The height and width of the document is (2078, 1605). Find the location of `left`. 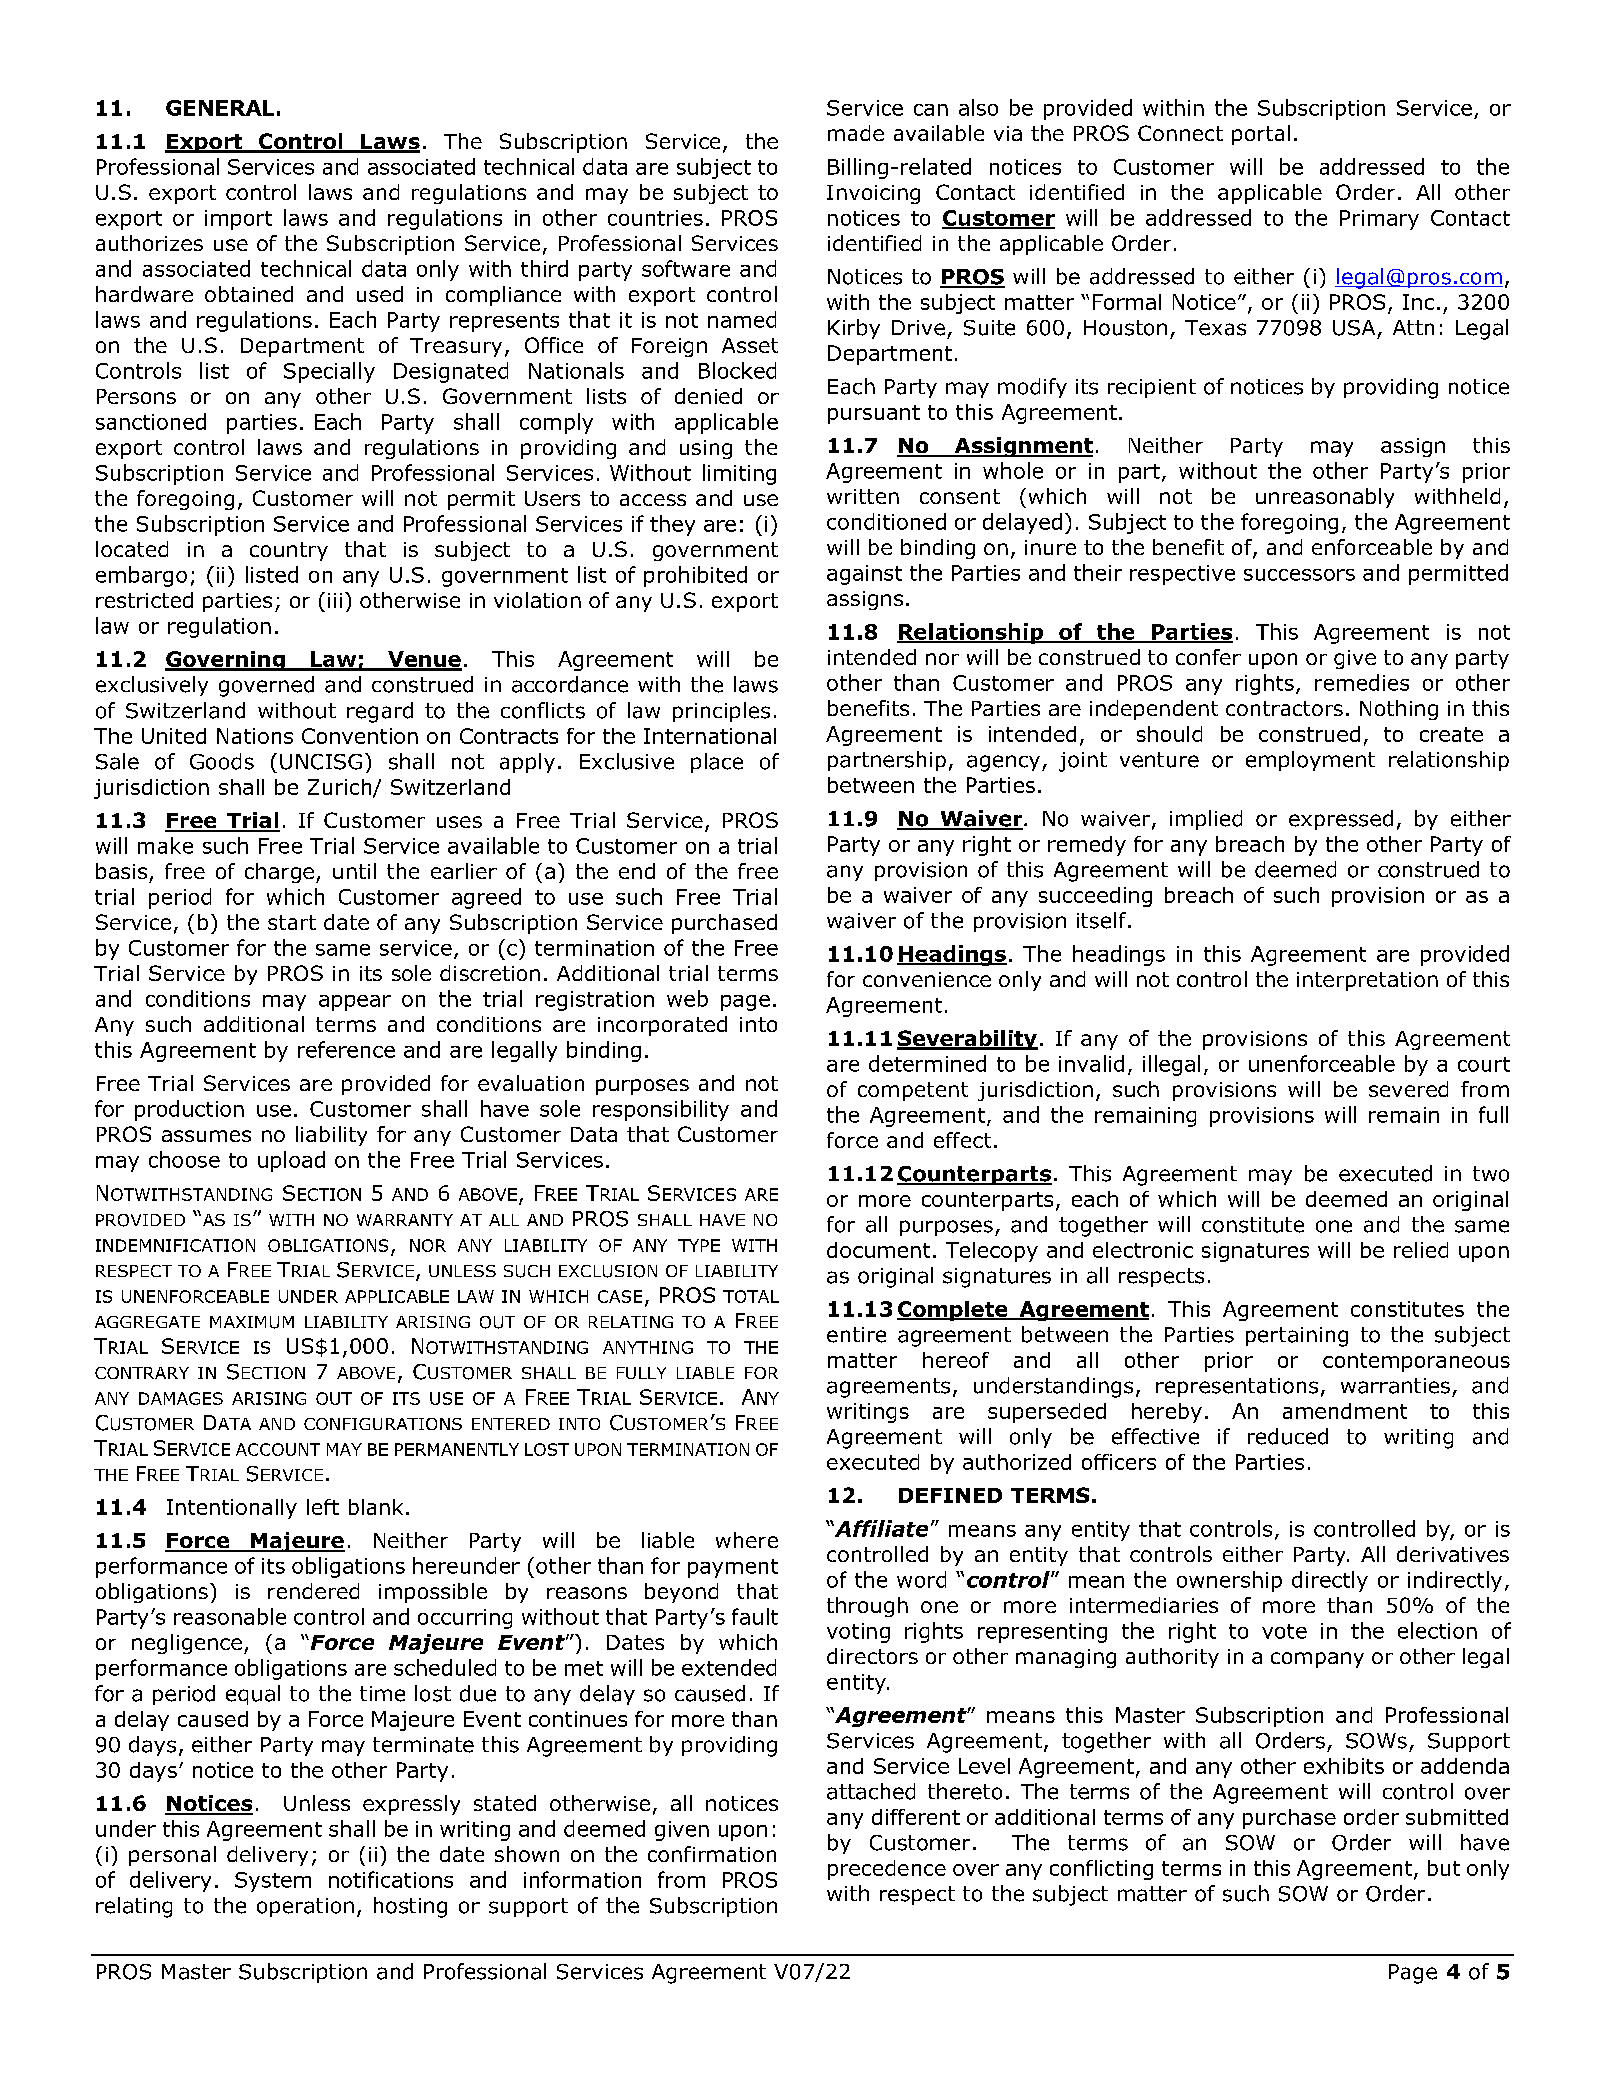

left is located at coordinates (323, 1507).
